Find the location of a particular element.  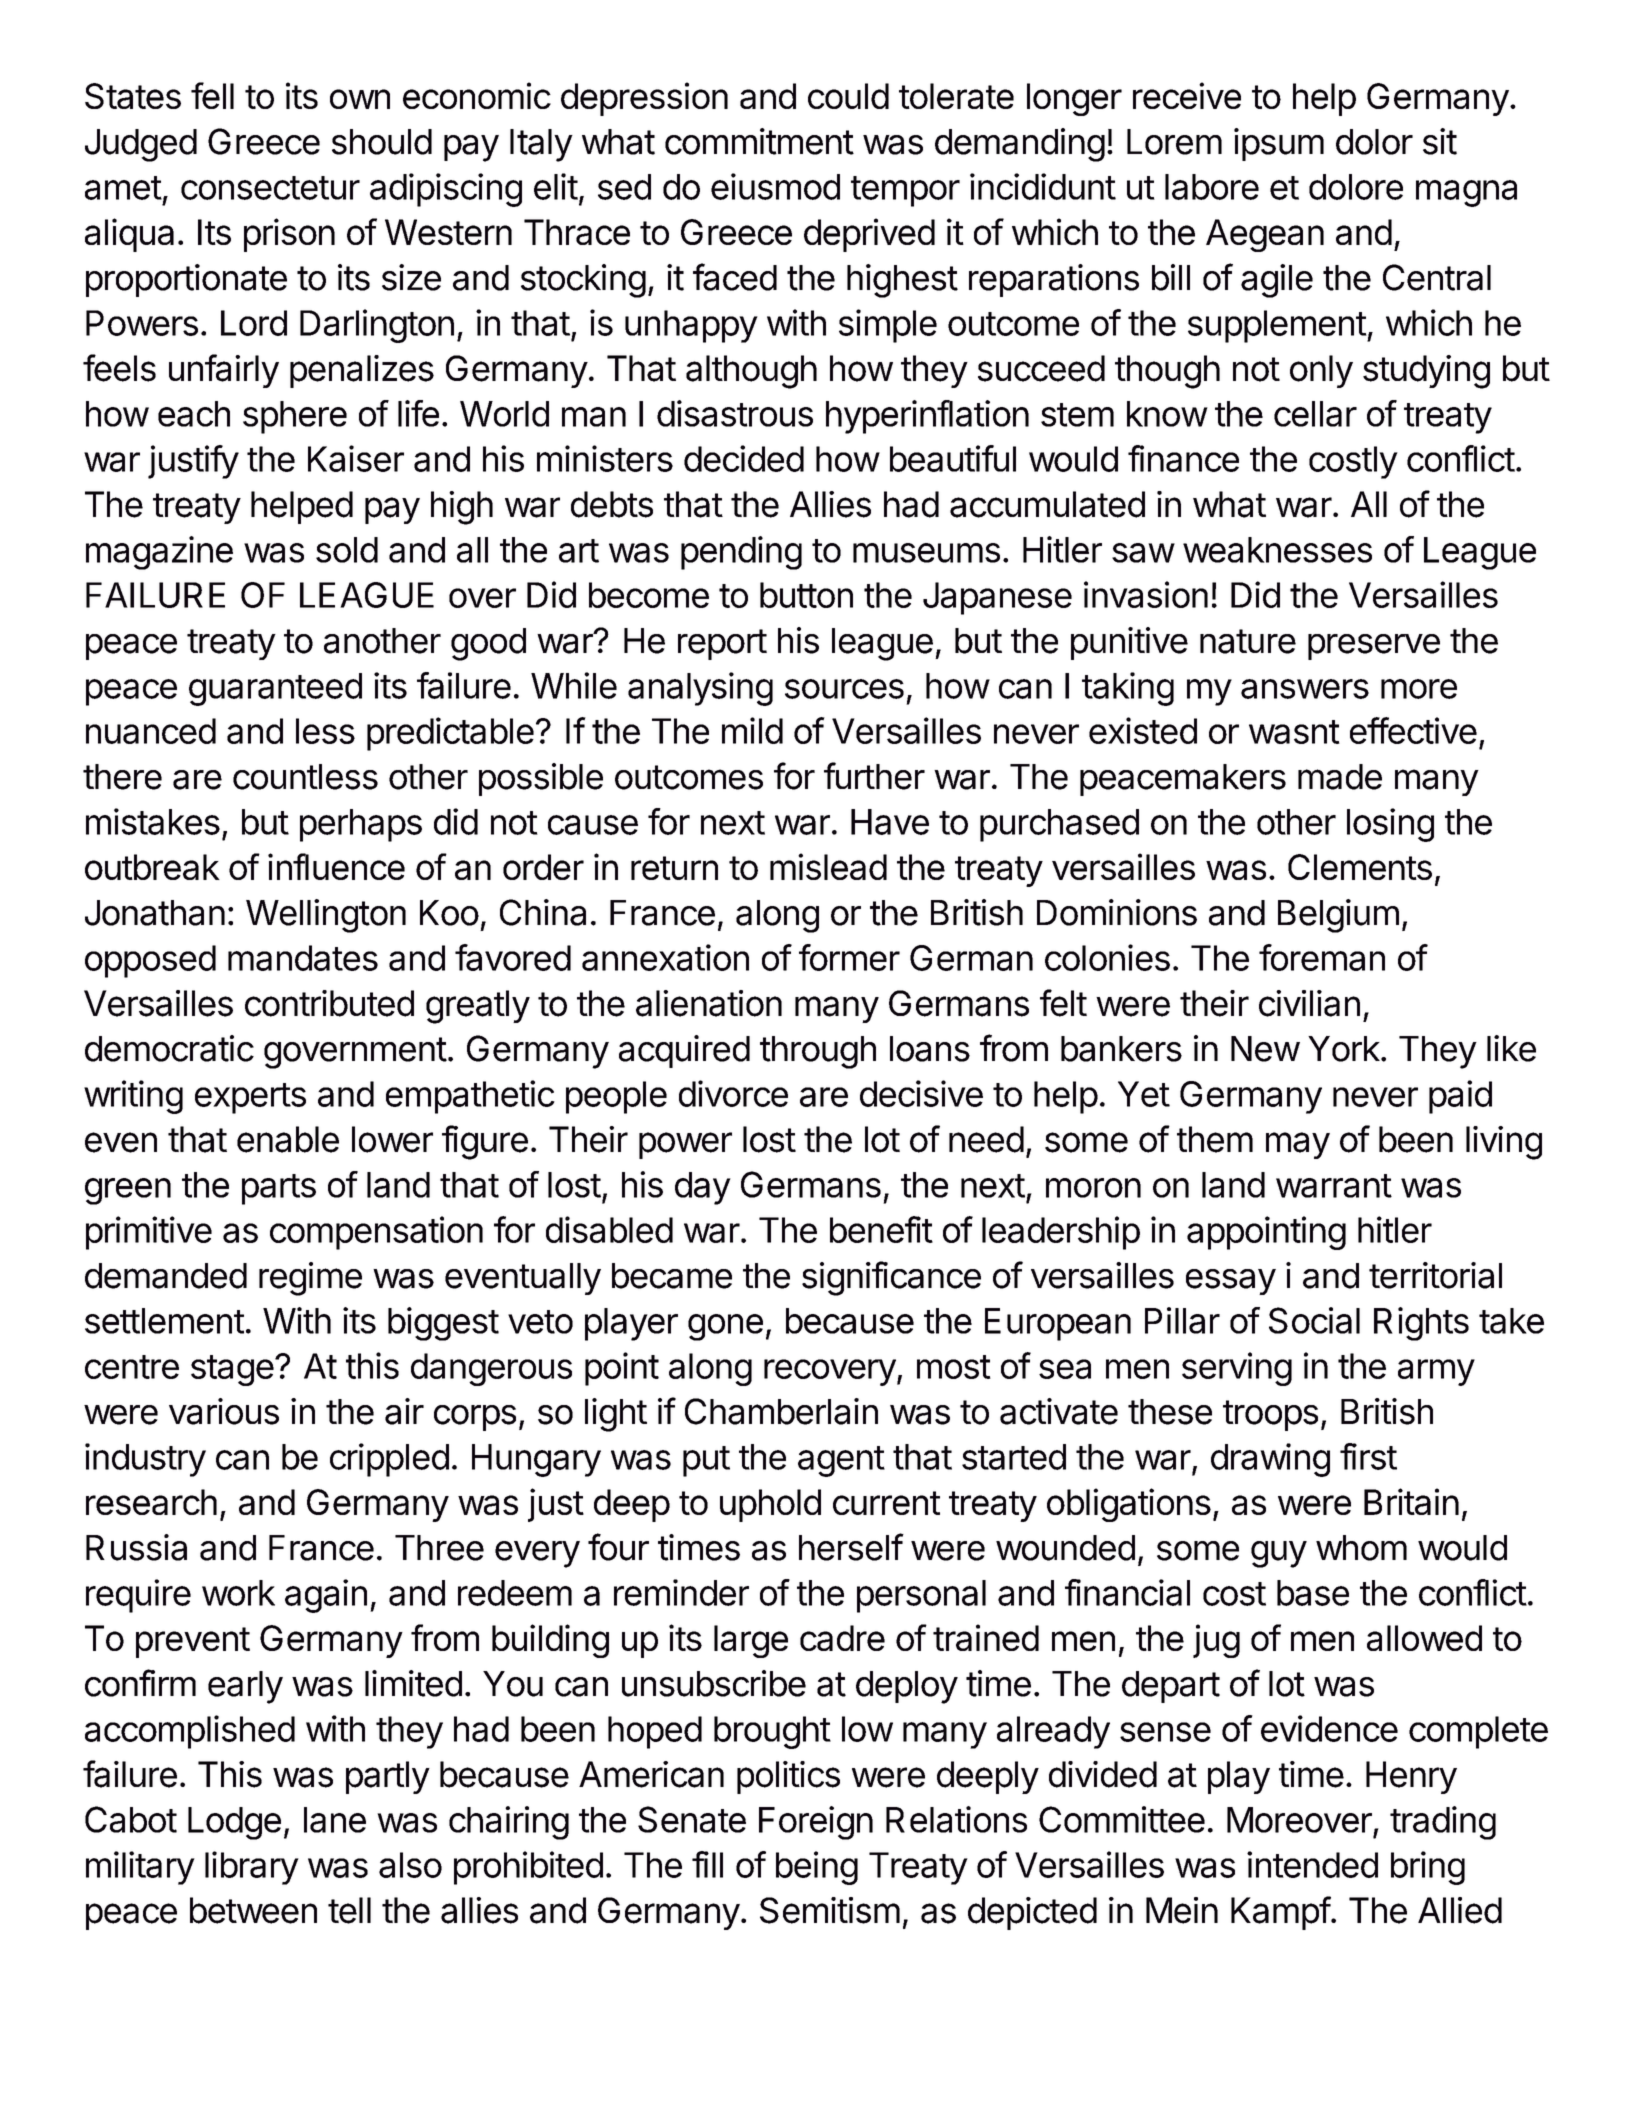

whom is located at coordinates (1361, 1548).
